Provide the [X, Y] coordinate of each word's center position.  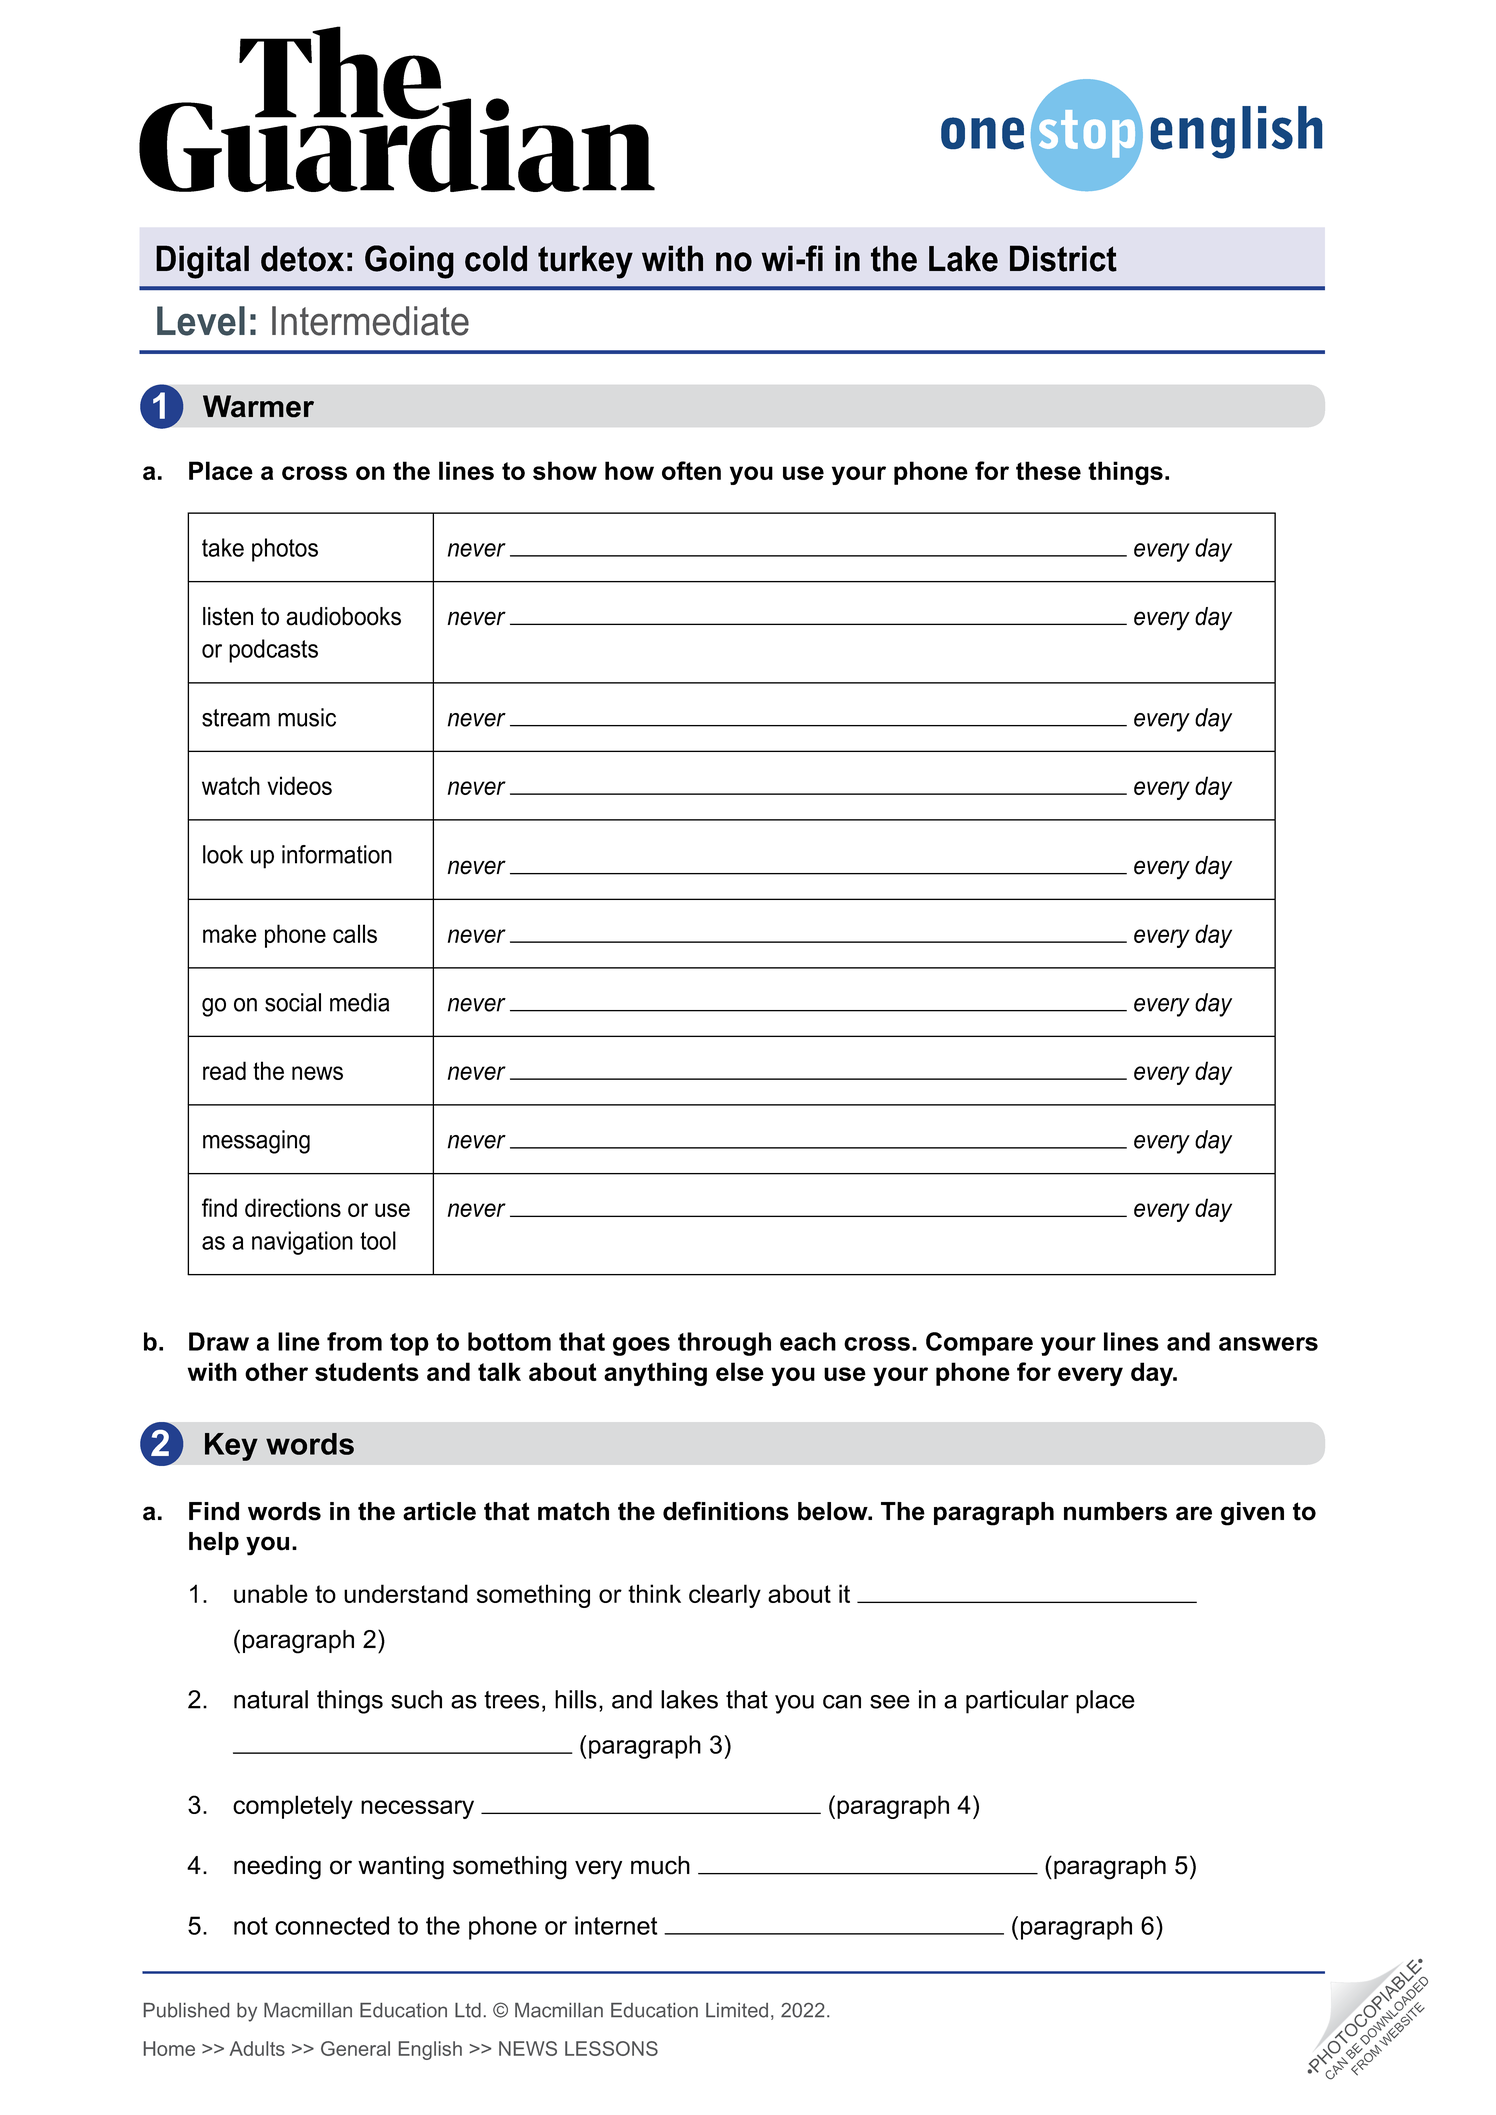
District [1063, 258]
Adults [257, 2048]
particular [1017, 1702]
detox [302, 258]
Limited [737, 2010]
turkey [585, 262]
